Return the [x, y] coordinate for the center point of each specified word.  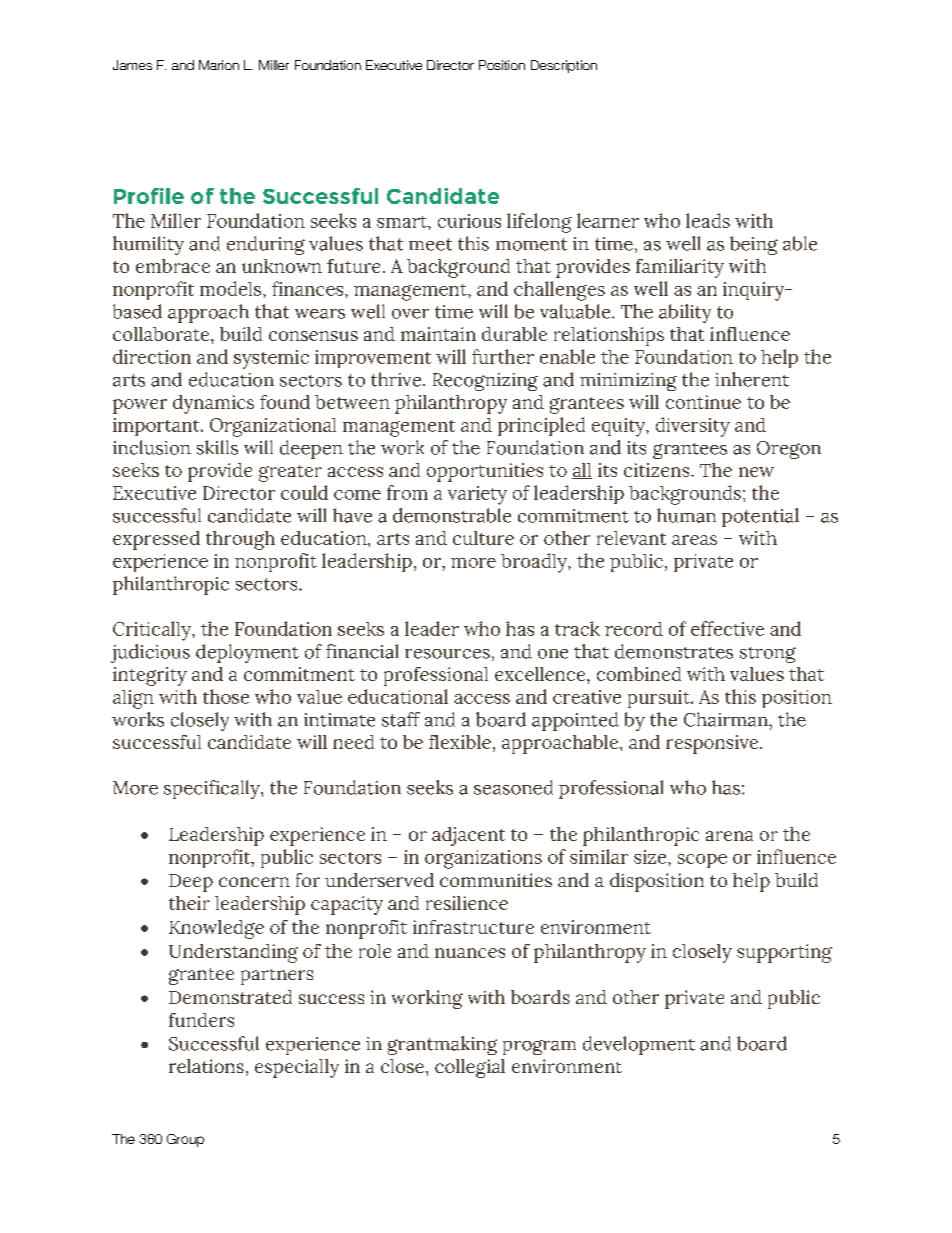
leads [708, 220]
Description [564, 66]
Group [185, 1140]
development [639, 1045]
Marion [219, 65]
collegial [470, 1068]
